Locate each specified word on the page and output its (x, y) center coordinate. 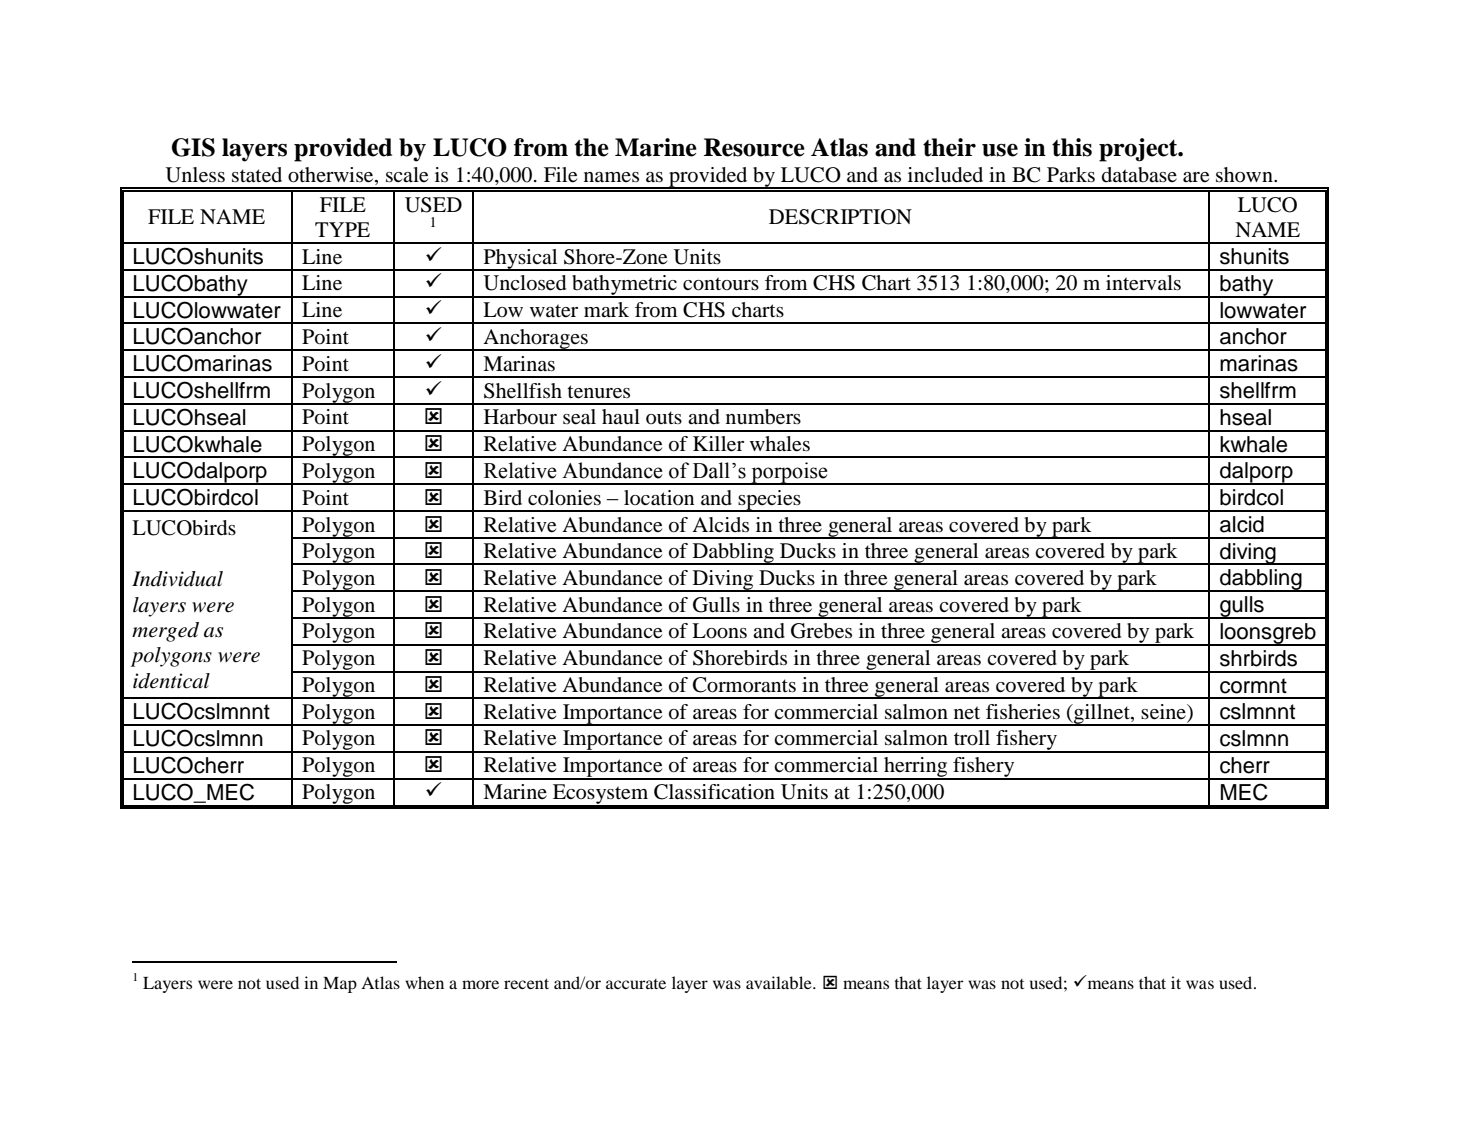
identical (171, 681)
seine (1164, 712)
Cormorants (744, 685)
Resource (754, 147)
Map (340, 985)
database (1139, 175)
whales (780, 444)
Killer (718, 444)
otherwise (332, 176)
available (780, 982)
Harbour (520, 417)
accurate (636, 984)
